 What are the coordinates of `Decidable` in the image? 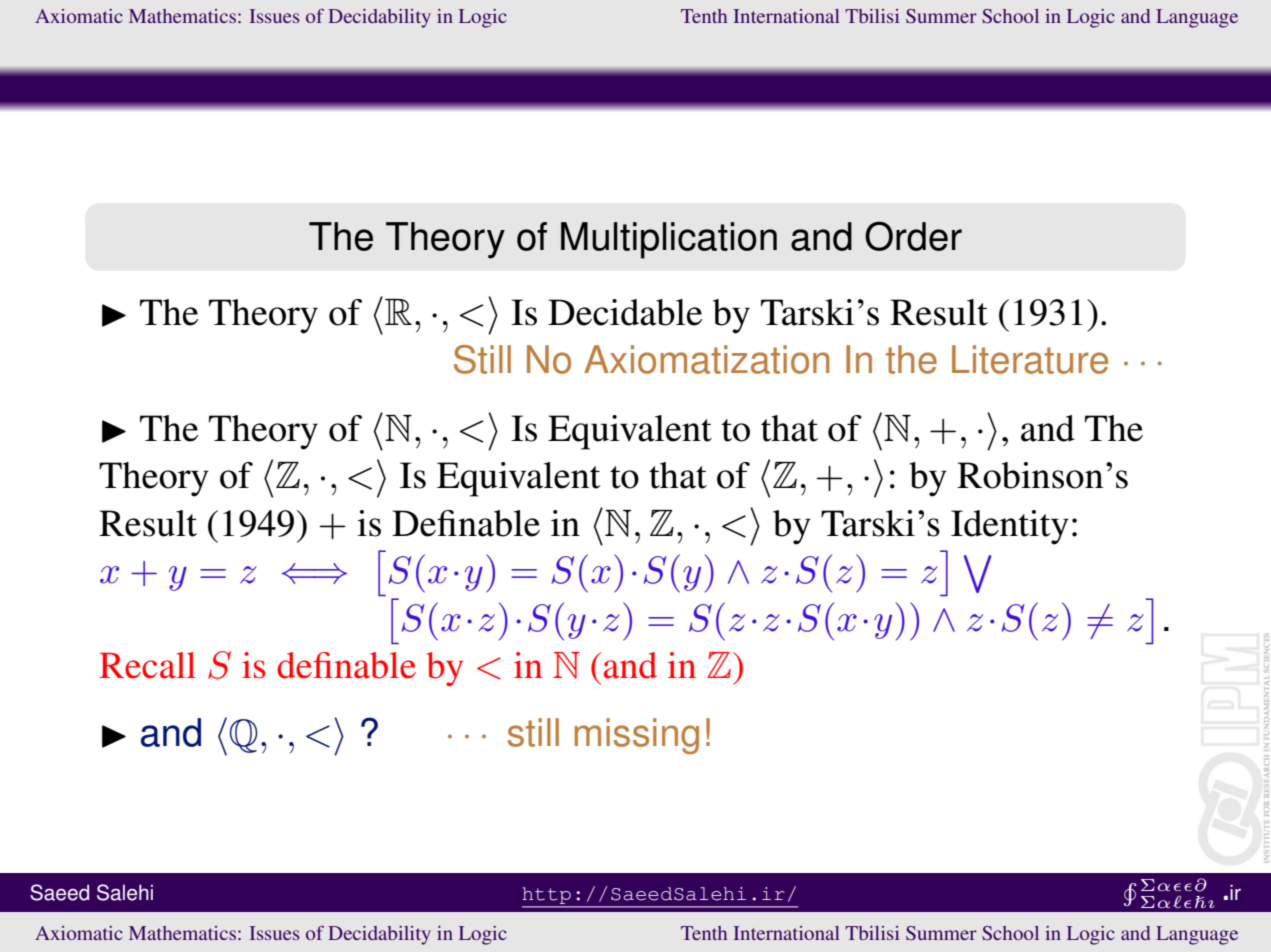 It's located at (625, 312).
